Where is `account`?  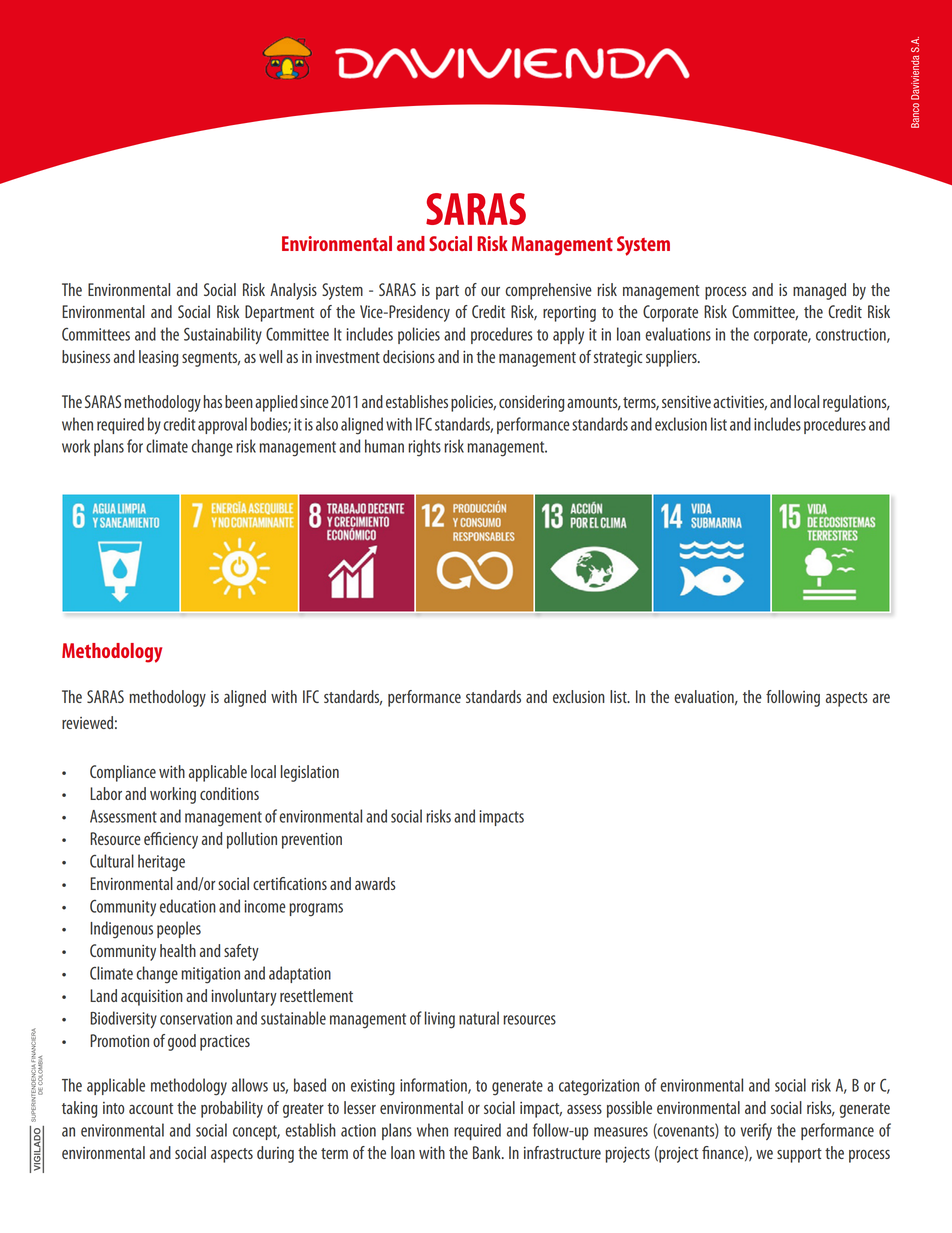
account is located at coordinates (151, 1108).
